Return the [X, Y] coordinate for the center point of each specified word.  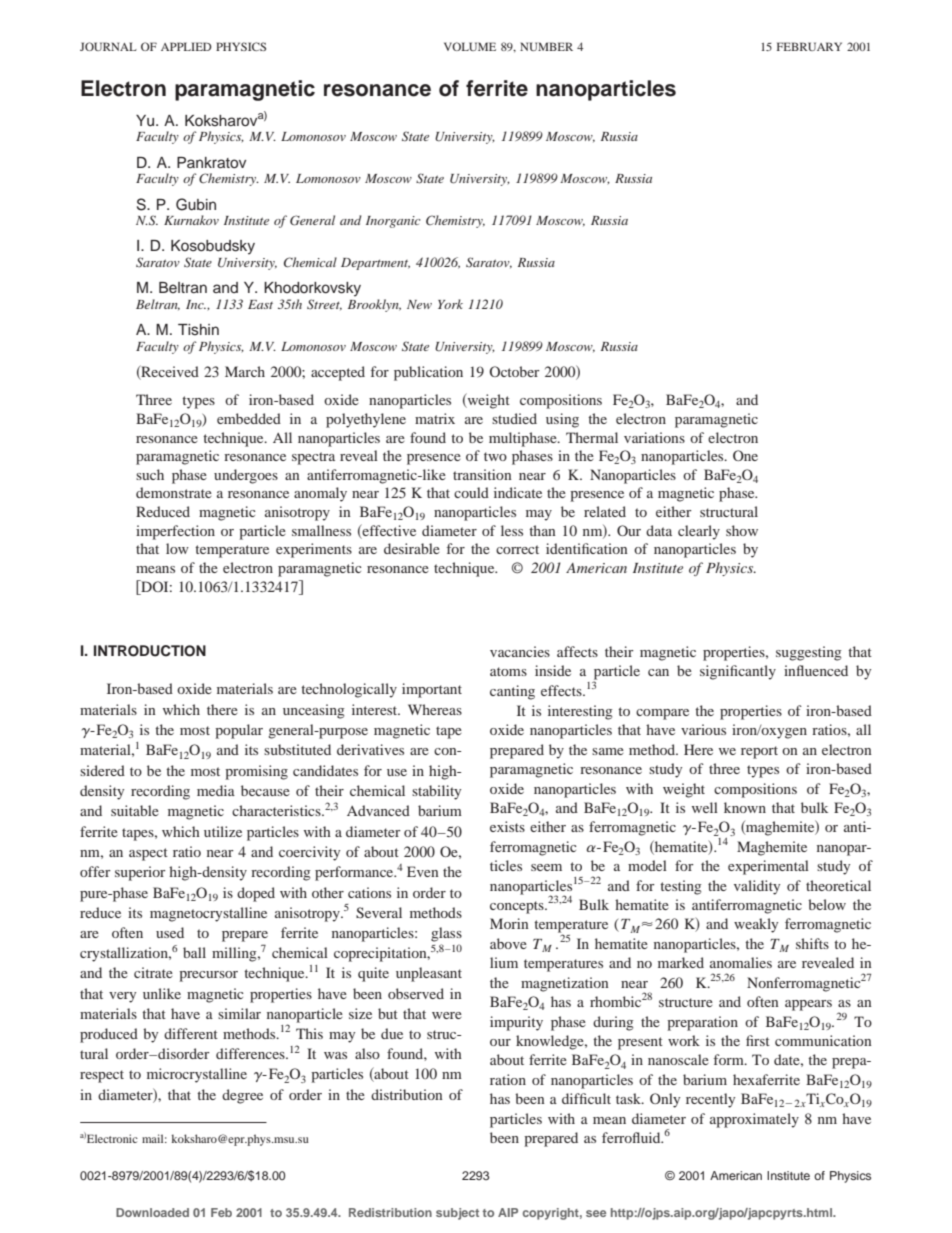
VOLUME [470, 46]
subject [457, 1214]
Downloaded [152, 1212]
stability [436, 792]
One [745, 455]
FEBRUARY [809, 46]
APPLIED [186, 46]
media [216, 790]
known [745, 807]
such [150, 474]
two [495, 456]
